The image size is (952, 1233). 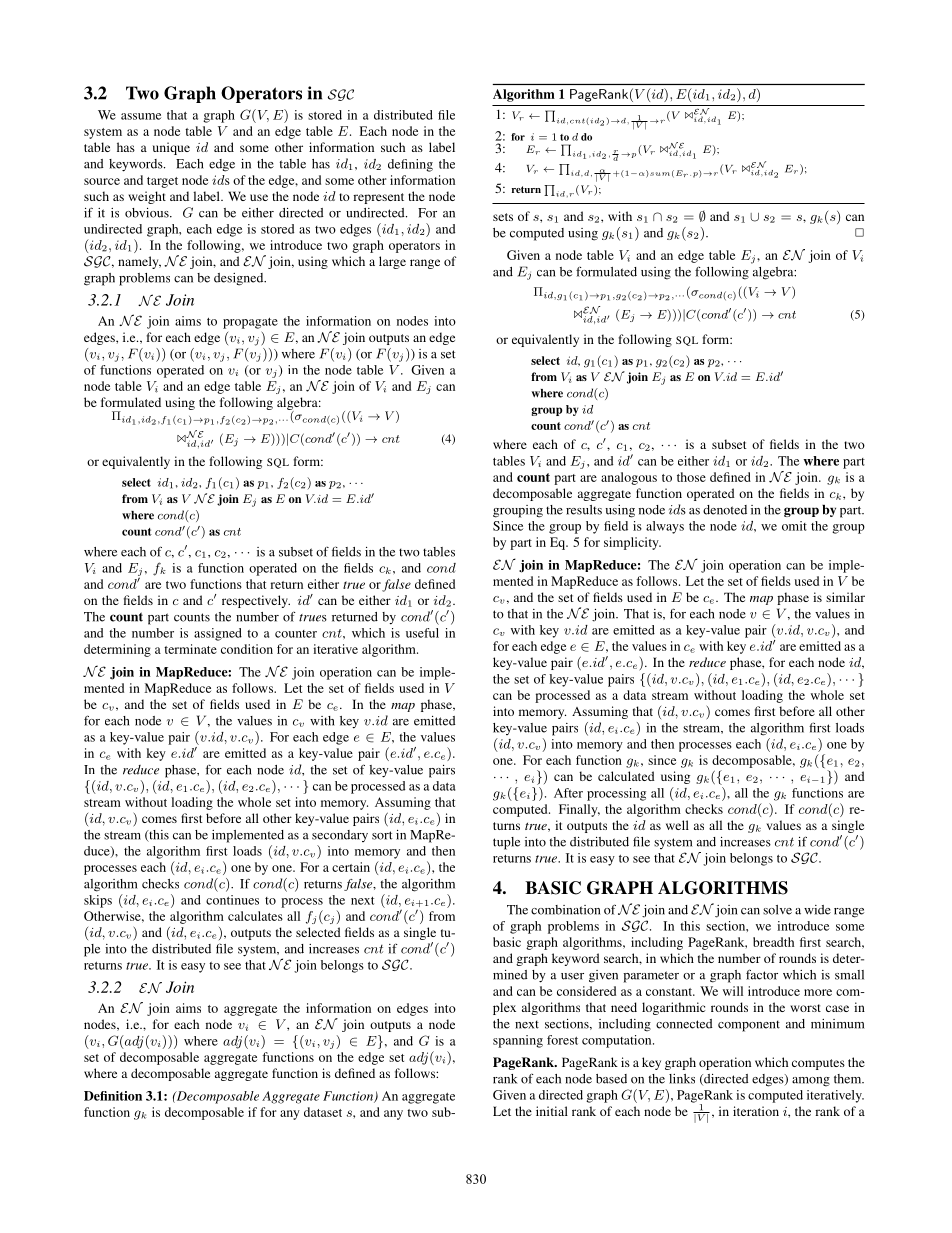 What do you see at coordinates (113, 1096) in the screenshot?
I see `Definition` at bounding box center [113, 1096].
